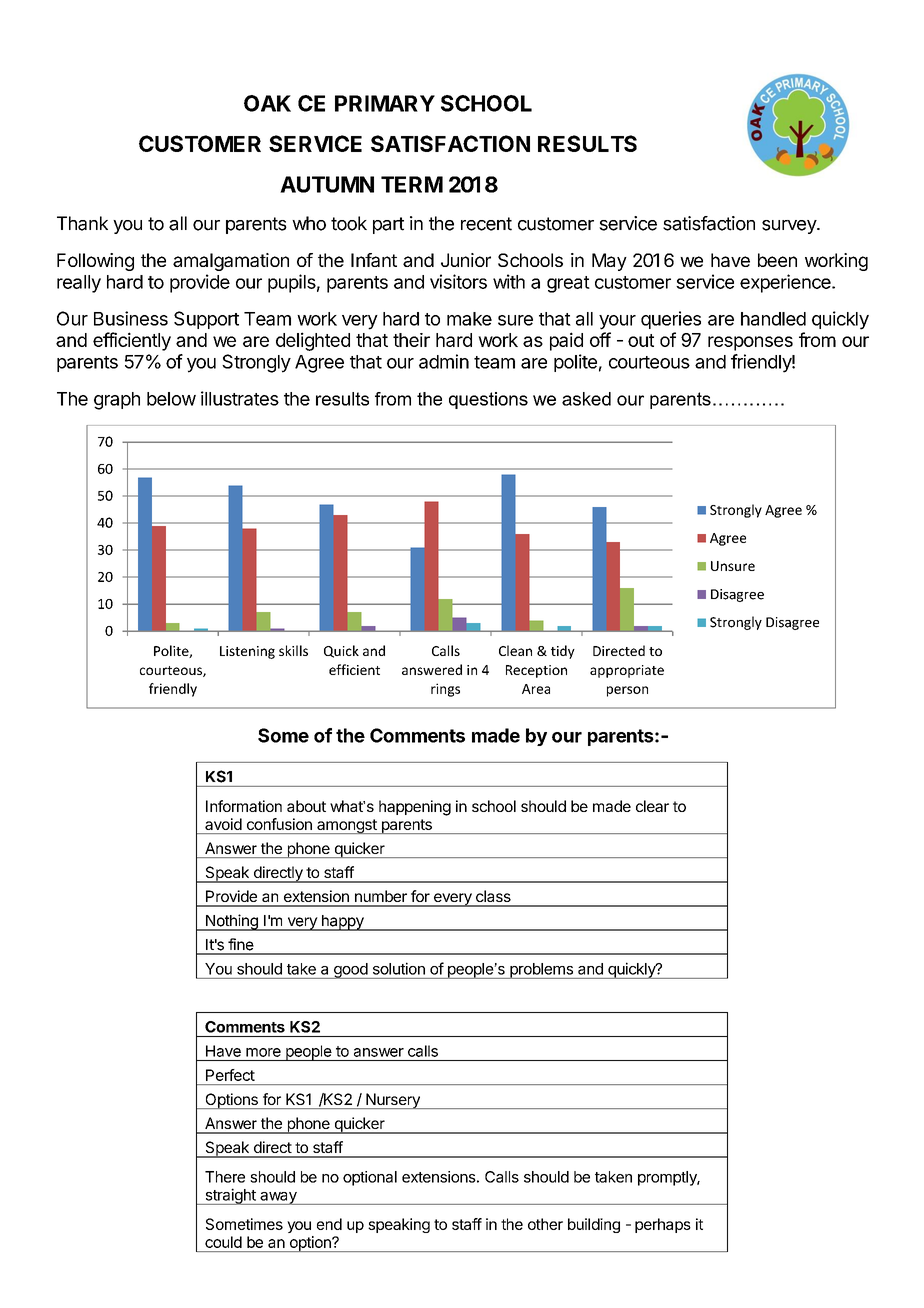 This page has width=924, height=1308. I want to click on appropriate, so click(627, 671).
